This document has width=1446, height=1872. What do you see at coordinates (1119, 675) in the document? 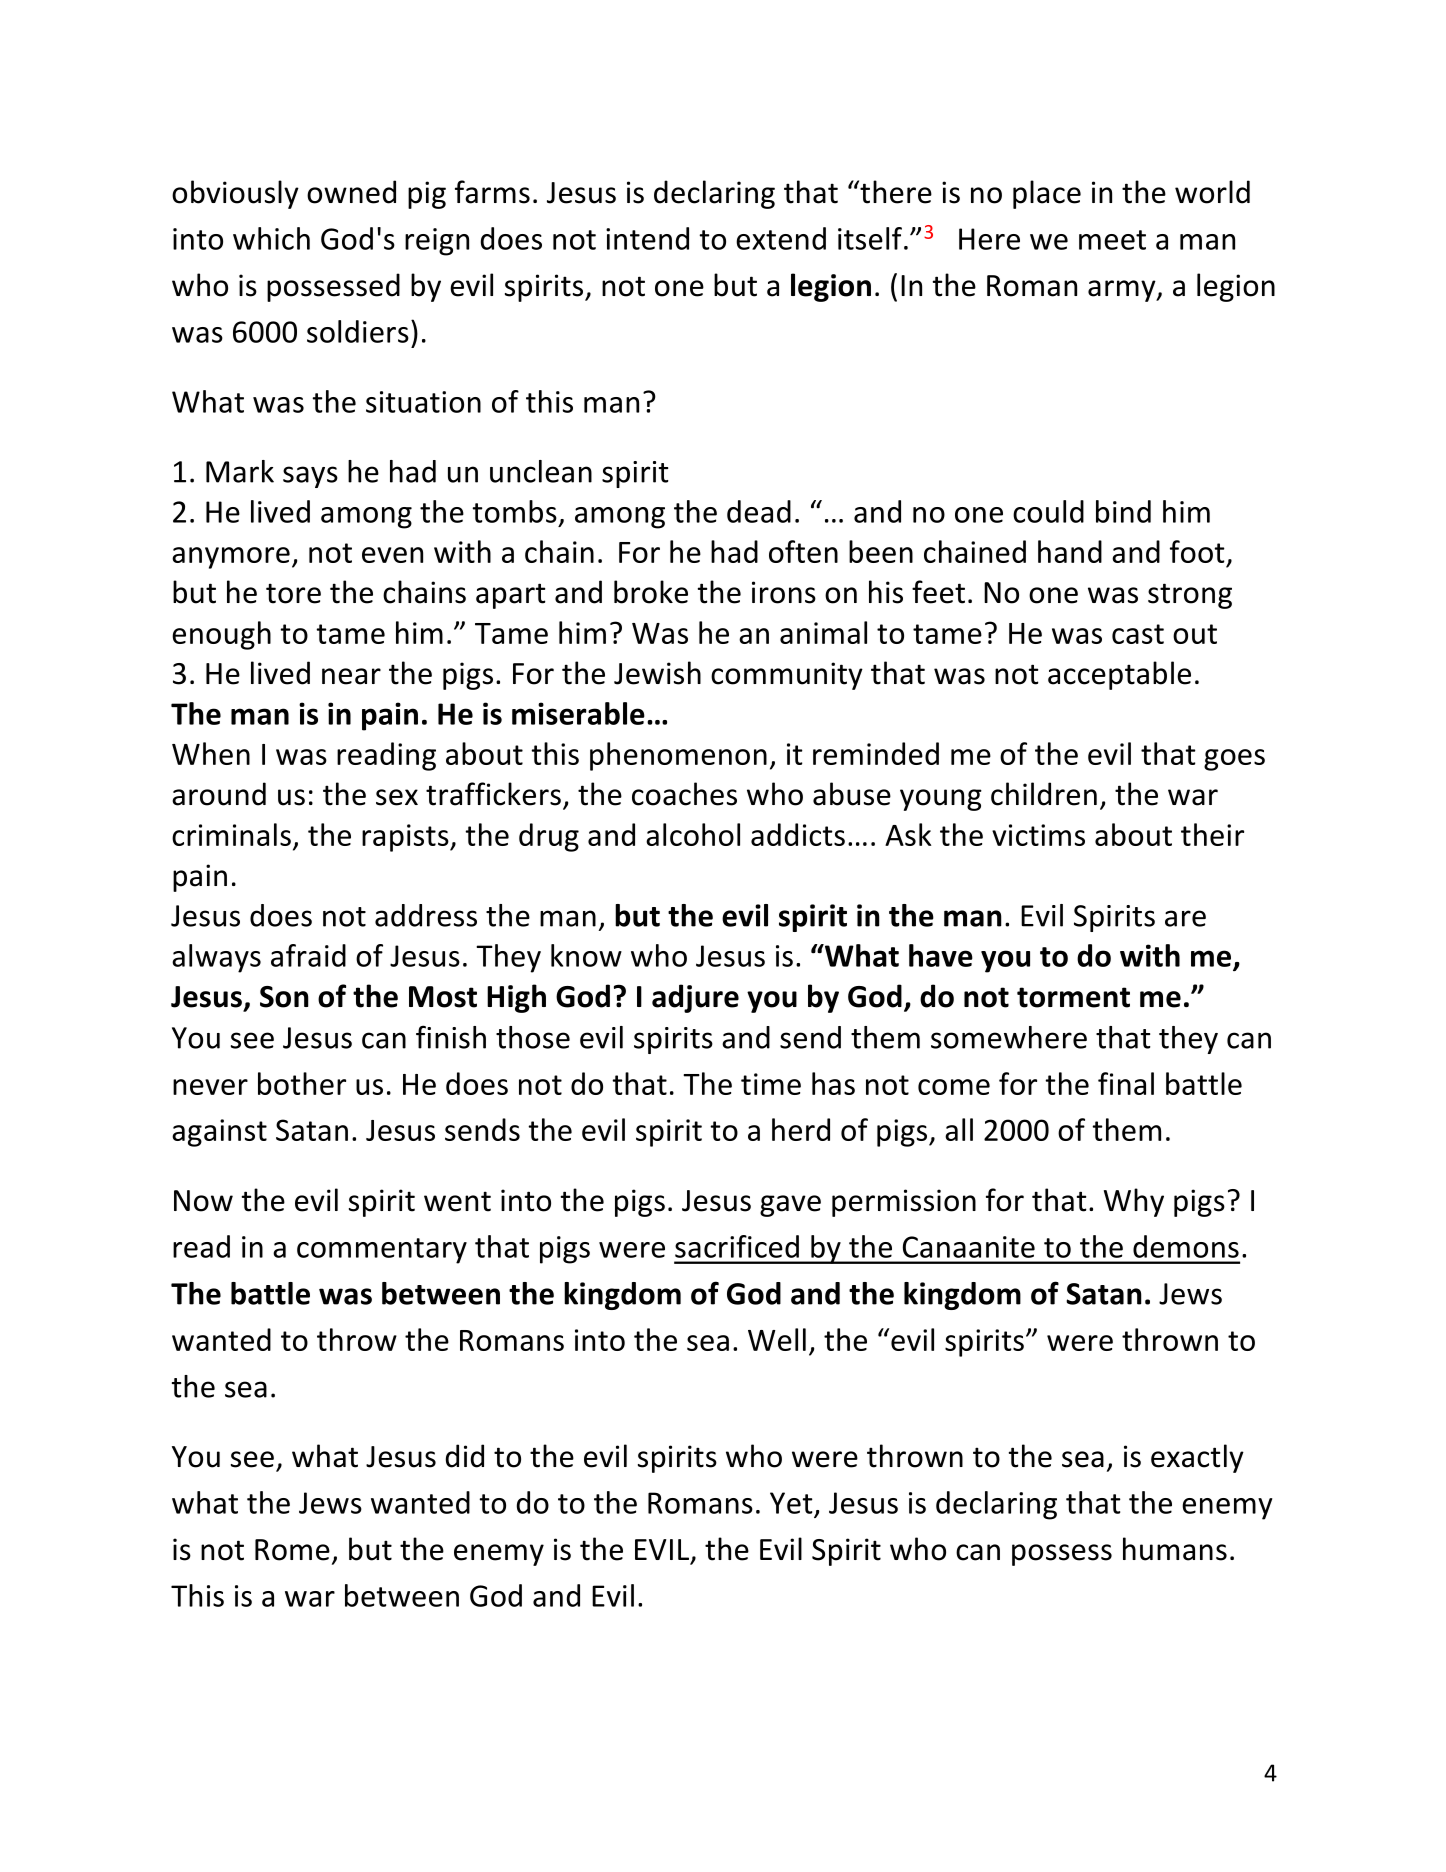
I see `acceptable` at bounding box center [1119, 675].
